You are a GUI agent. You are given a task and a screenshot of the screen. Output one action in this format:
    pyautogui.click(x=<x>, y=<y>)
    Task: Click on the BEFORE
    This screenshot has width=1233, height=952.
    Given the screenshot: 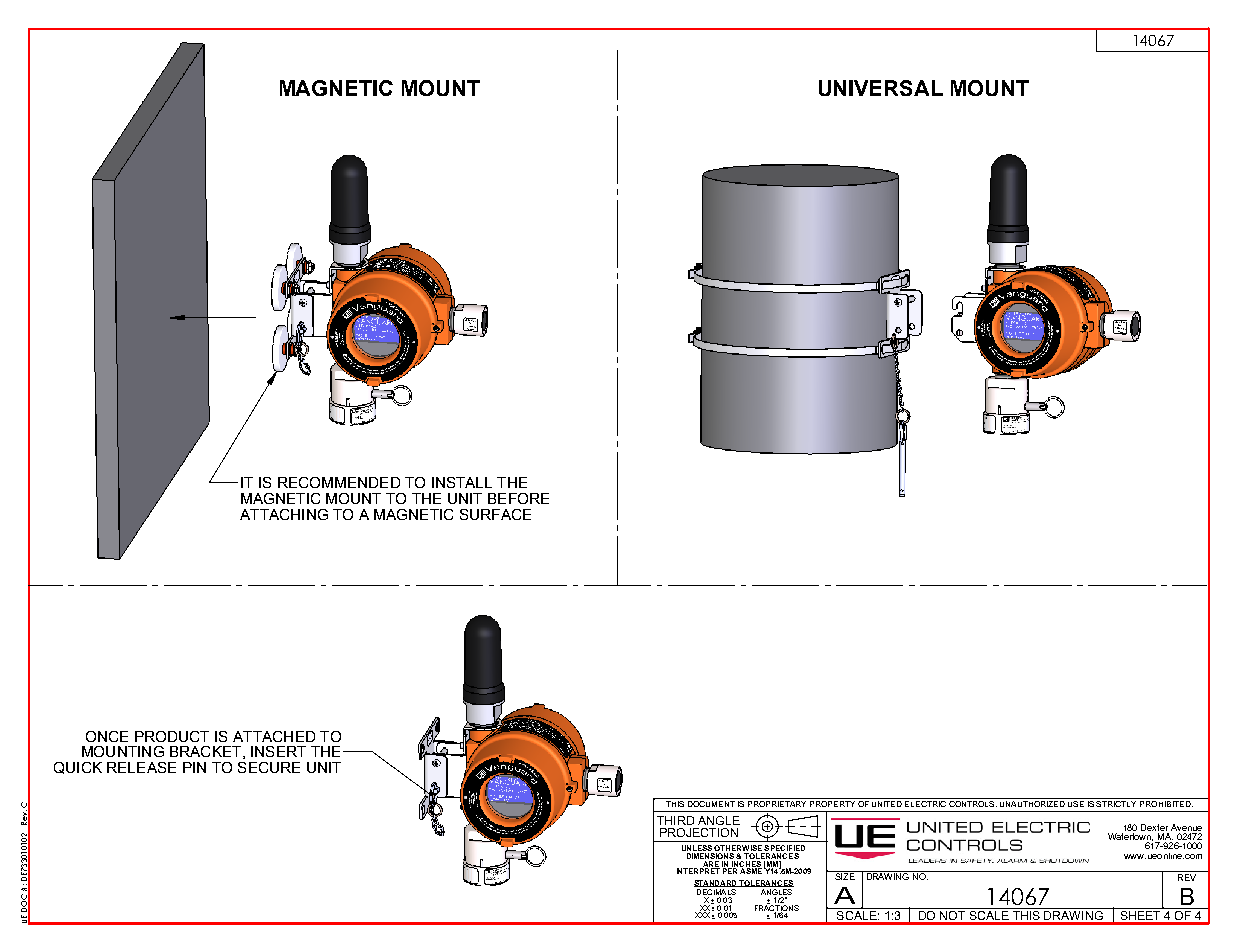 What is the action you would take?
    pyautogui.click(x=518, y=498)
